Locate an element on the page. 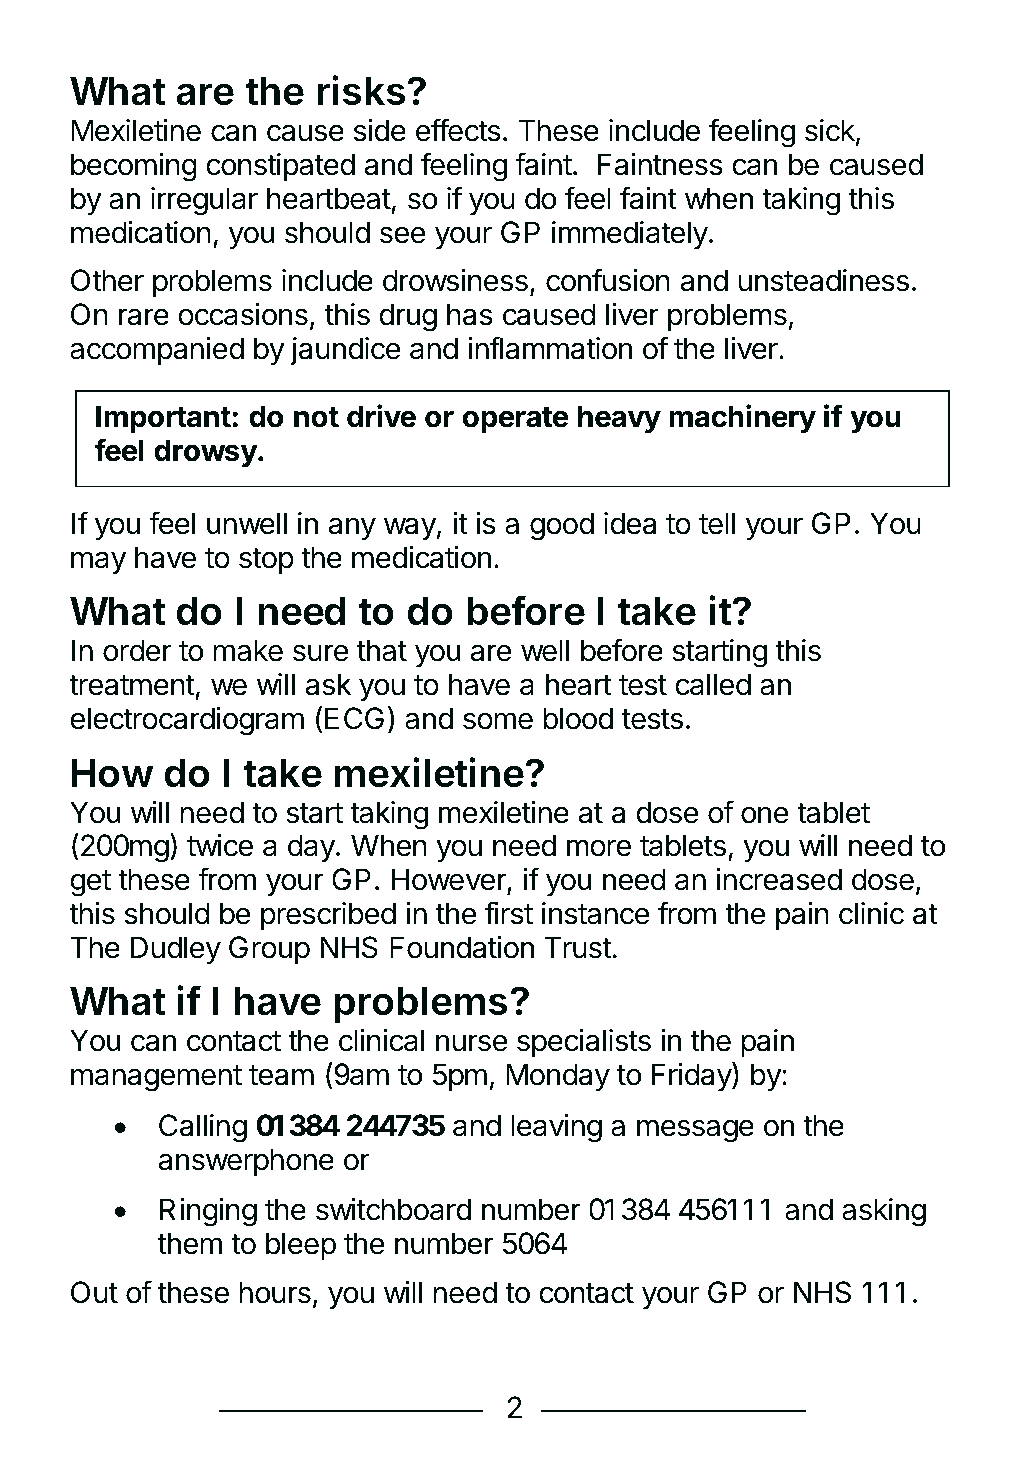  increased is located at coordinates (779, 879).
